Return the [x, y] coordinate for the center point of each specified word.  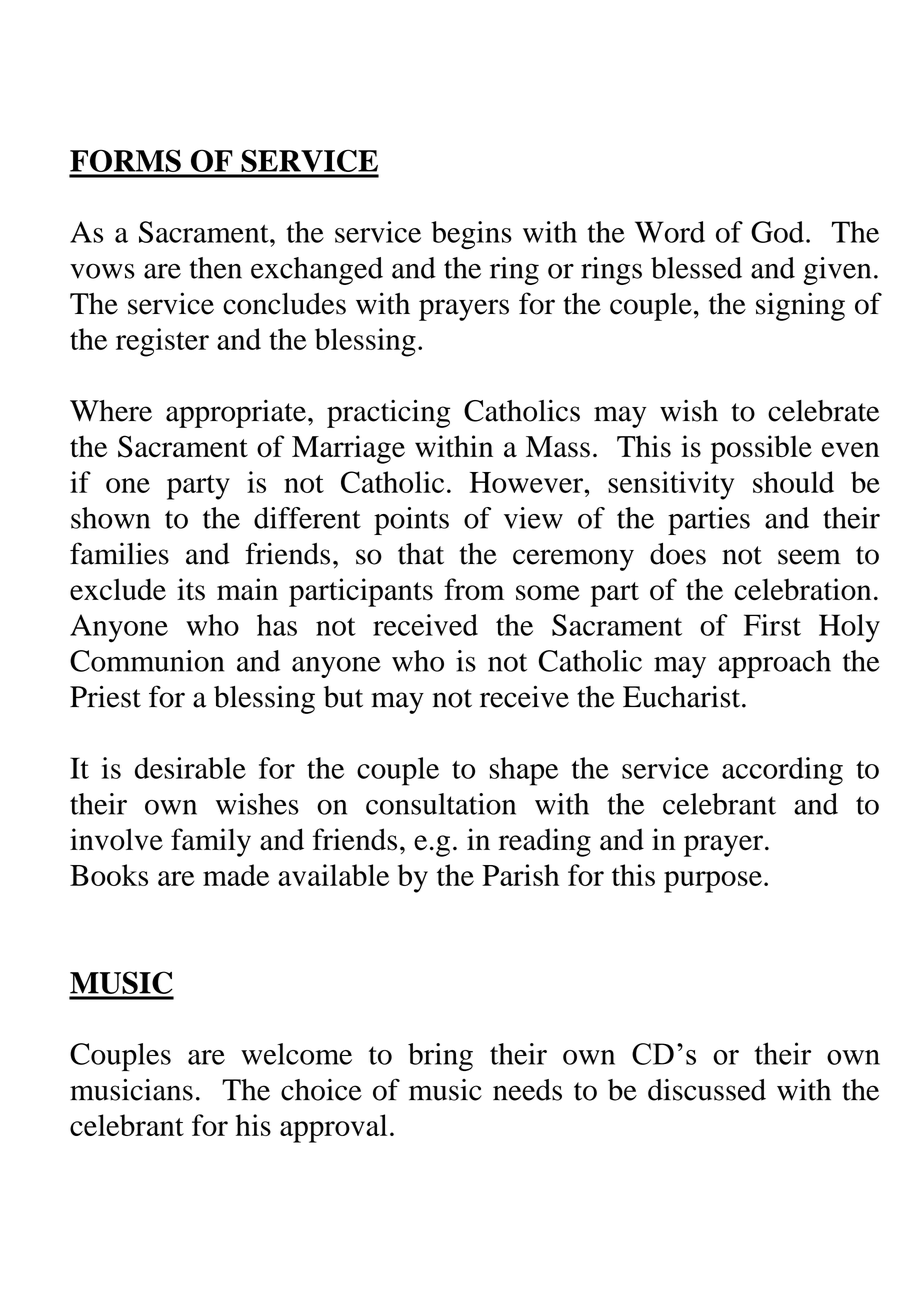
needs [527, 1090]
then [215, 268]
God [777, 232]
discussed [707, 1090]
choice [321, 1090]
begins [471, 235]
